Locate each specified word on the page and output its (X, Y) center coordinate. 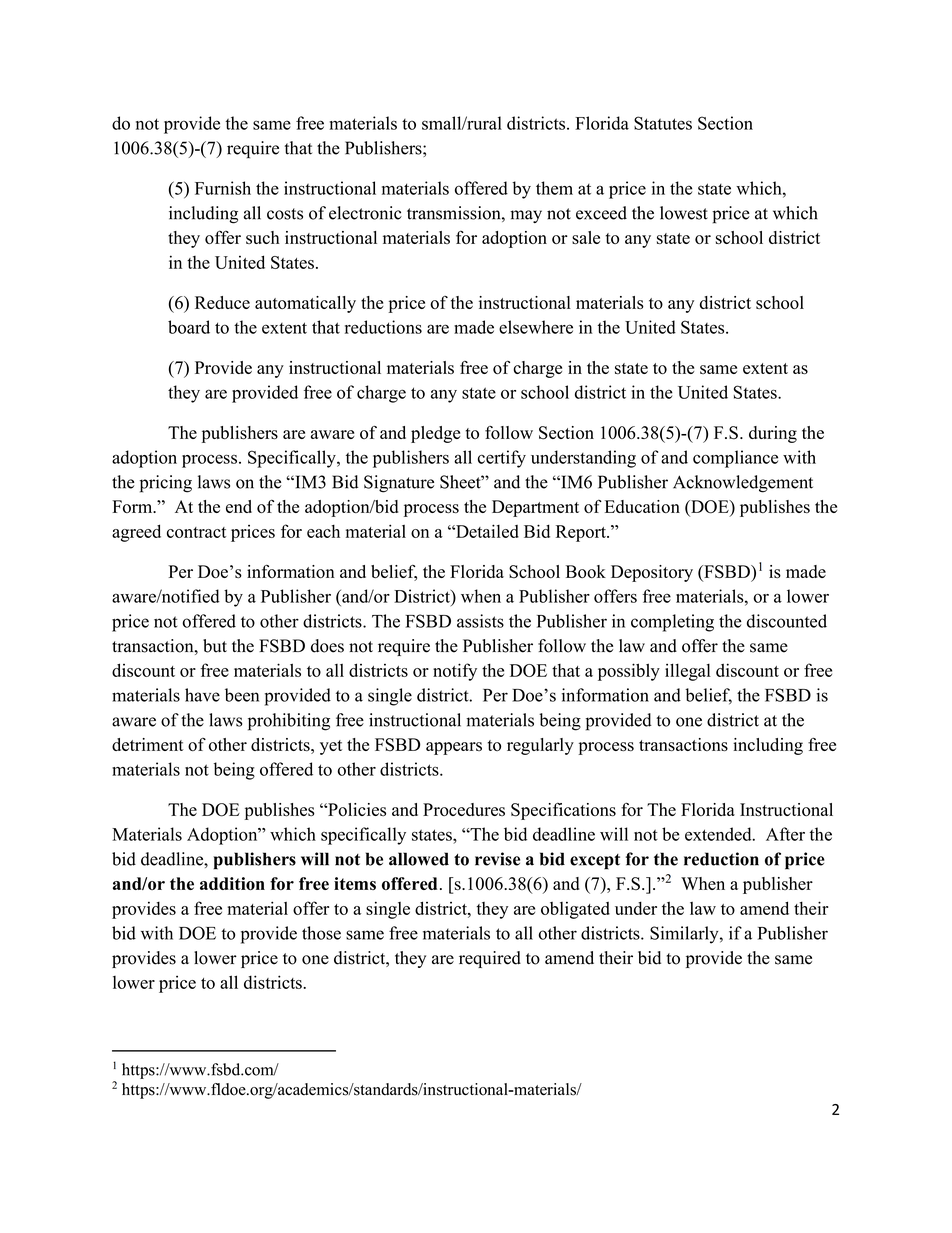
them (554, 188)
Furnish (223, 188)
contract (196, 532)
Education (642, 506)
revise (497, 859)
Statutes (663, 123)
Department (535, 508)
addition (232, 883)
